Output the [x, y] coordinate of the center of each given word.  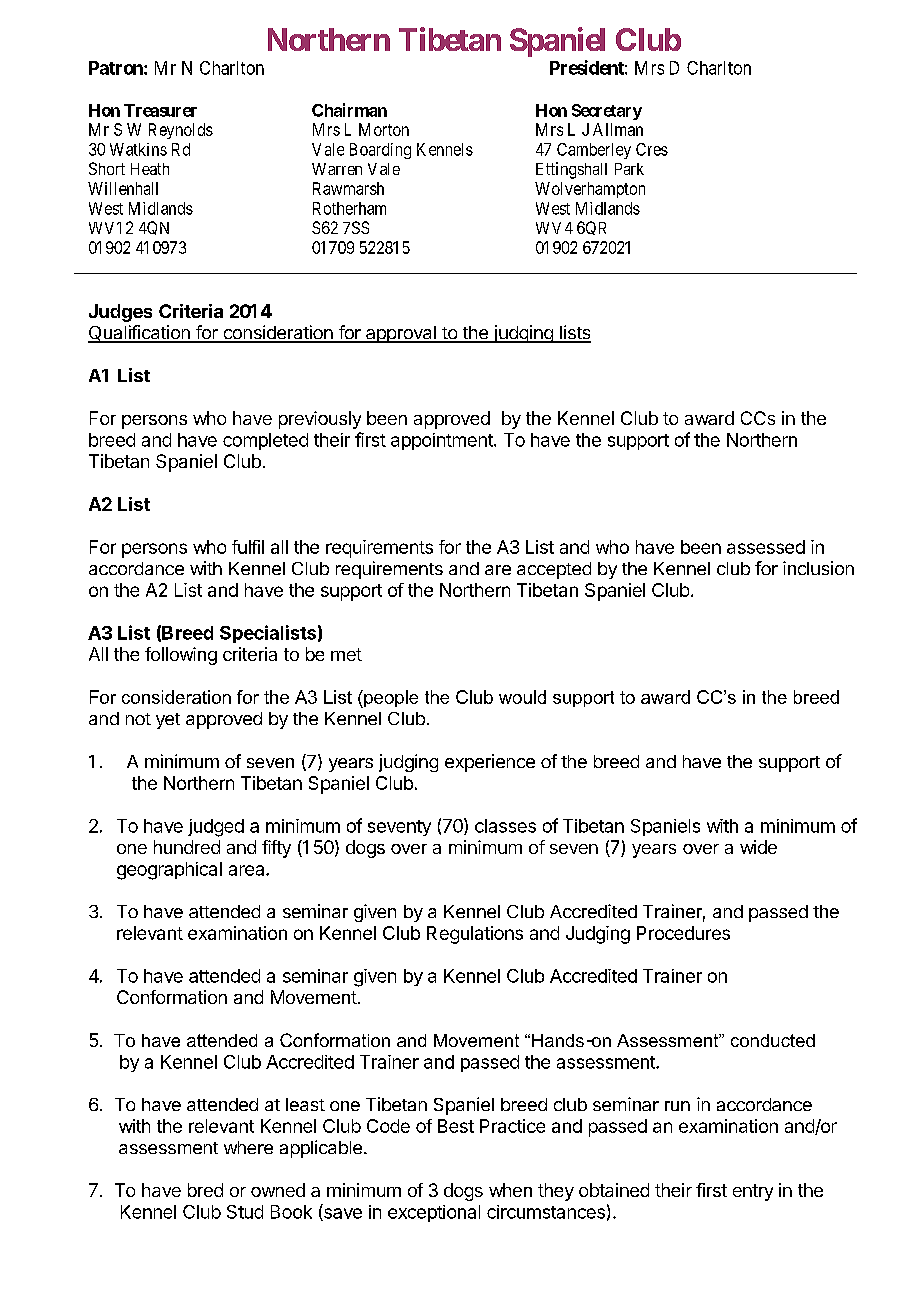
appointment [443, 441]
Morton [384, 129]
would [522, 697]
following [181, 656]
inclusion [818, 568]
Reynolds [181, 131]
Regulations [475, 935]
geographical [169, 871]
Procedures [683, 933]
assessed [766, 547]
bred [205, 1190]
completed [265, 441]
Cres [652, 149]
